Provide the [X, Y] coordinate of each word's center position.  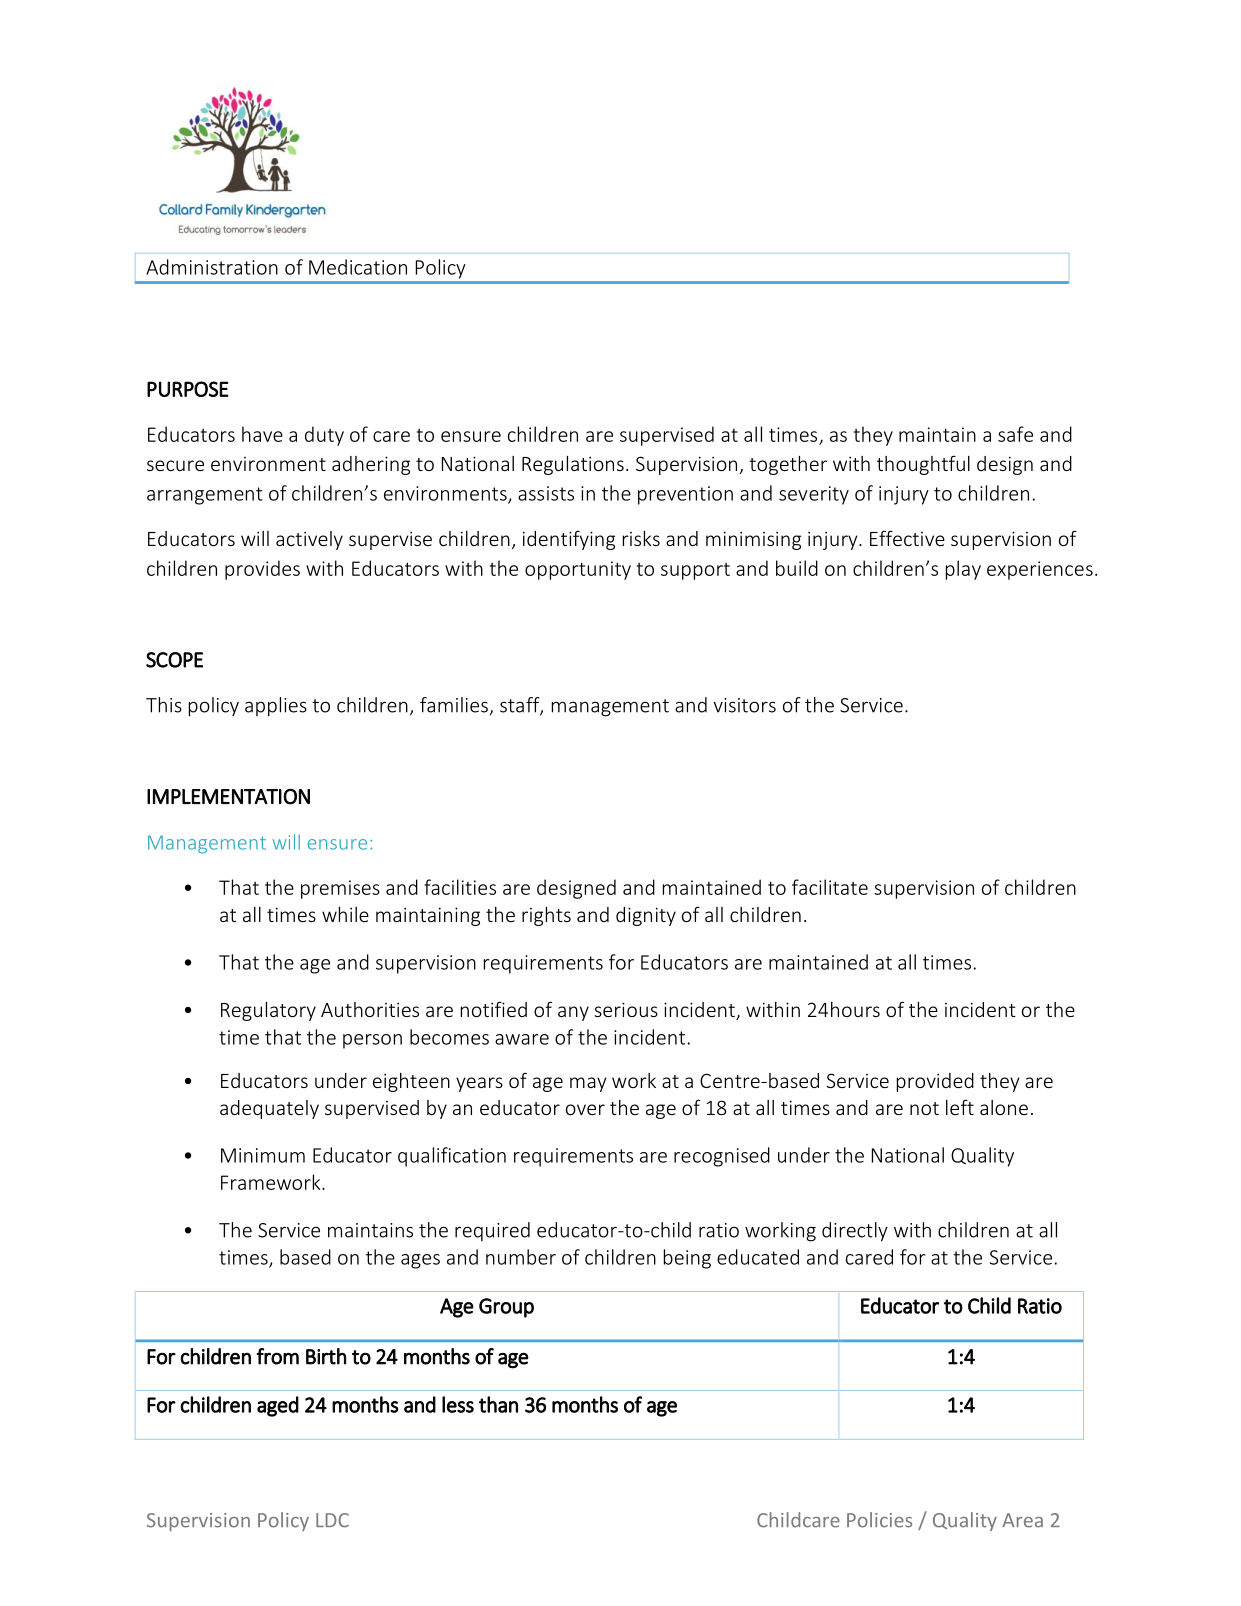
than [498, 1404]
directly [855, 1232]
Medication [358, 267]
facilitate [830, 887]
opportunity [578, 570]
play [963, 570]
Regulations [573, 465]
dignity [646, 916]
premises [340, 889]
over [585, 1109]
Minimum [263, 1155]
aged [278, 1406]
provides [262, 570]
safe [1015, 434]
